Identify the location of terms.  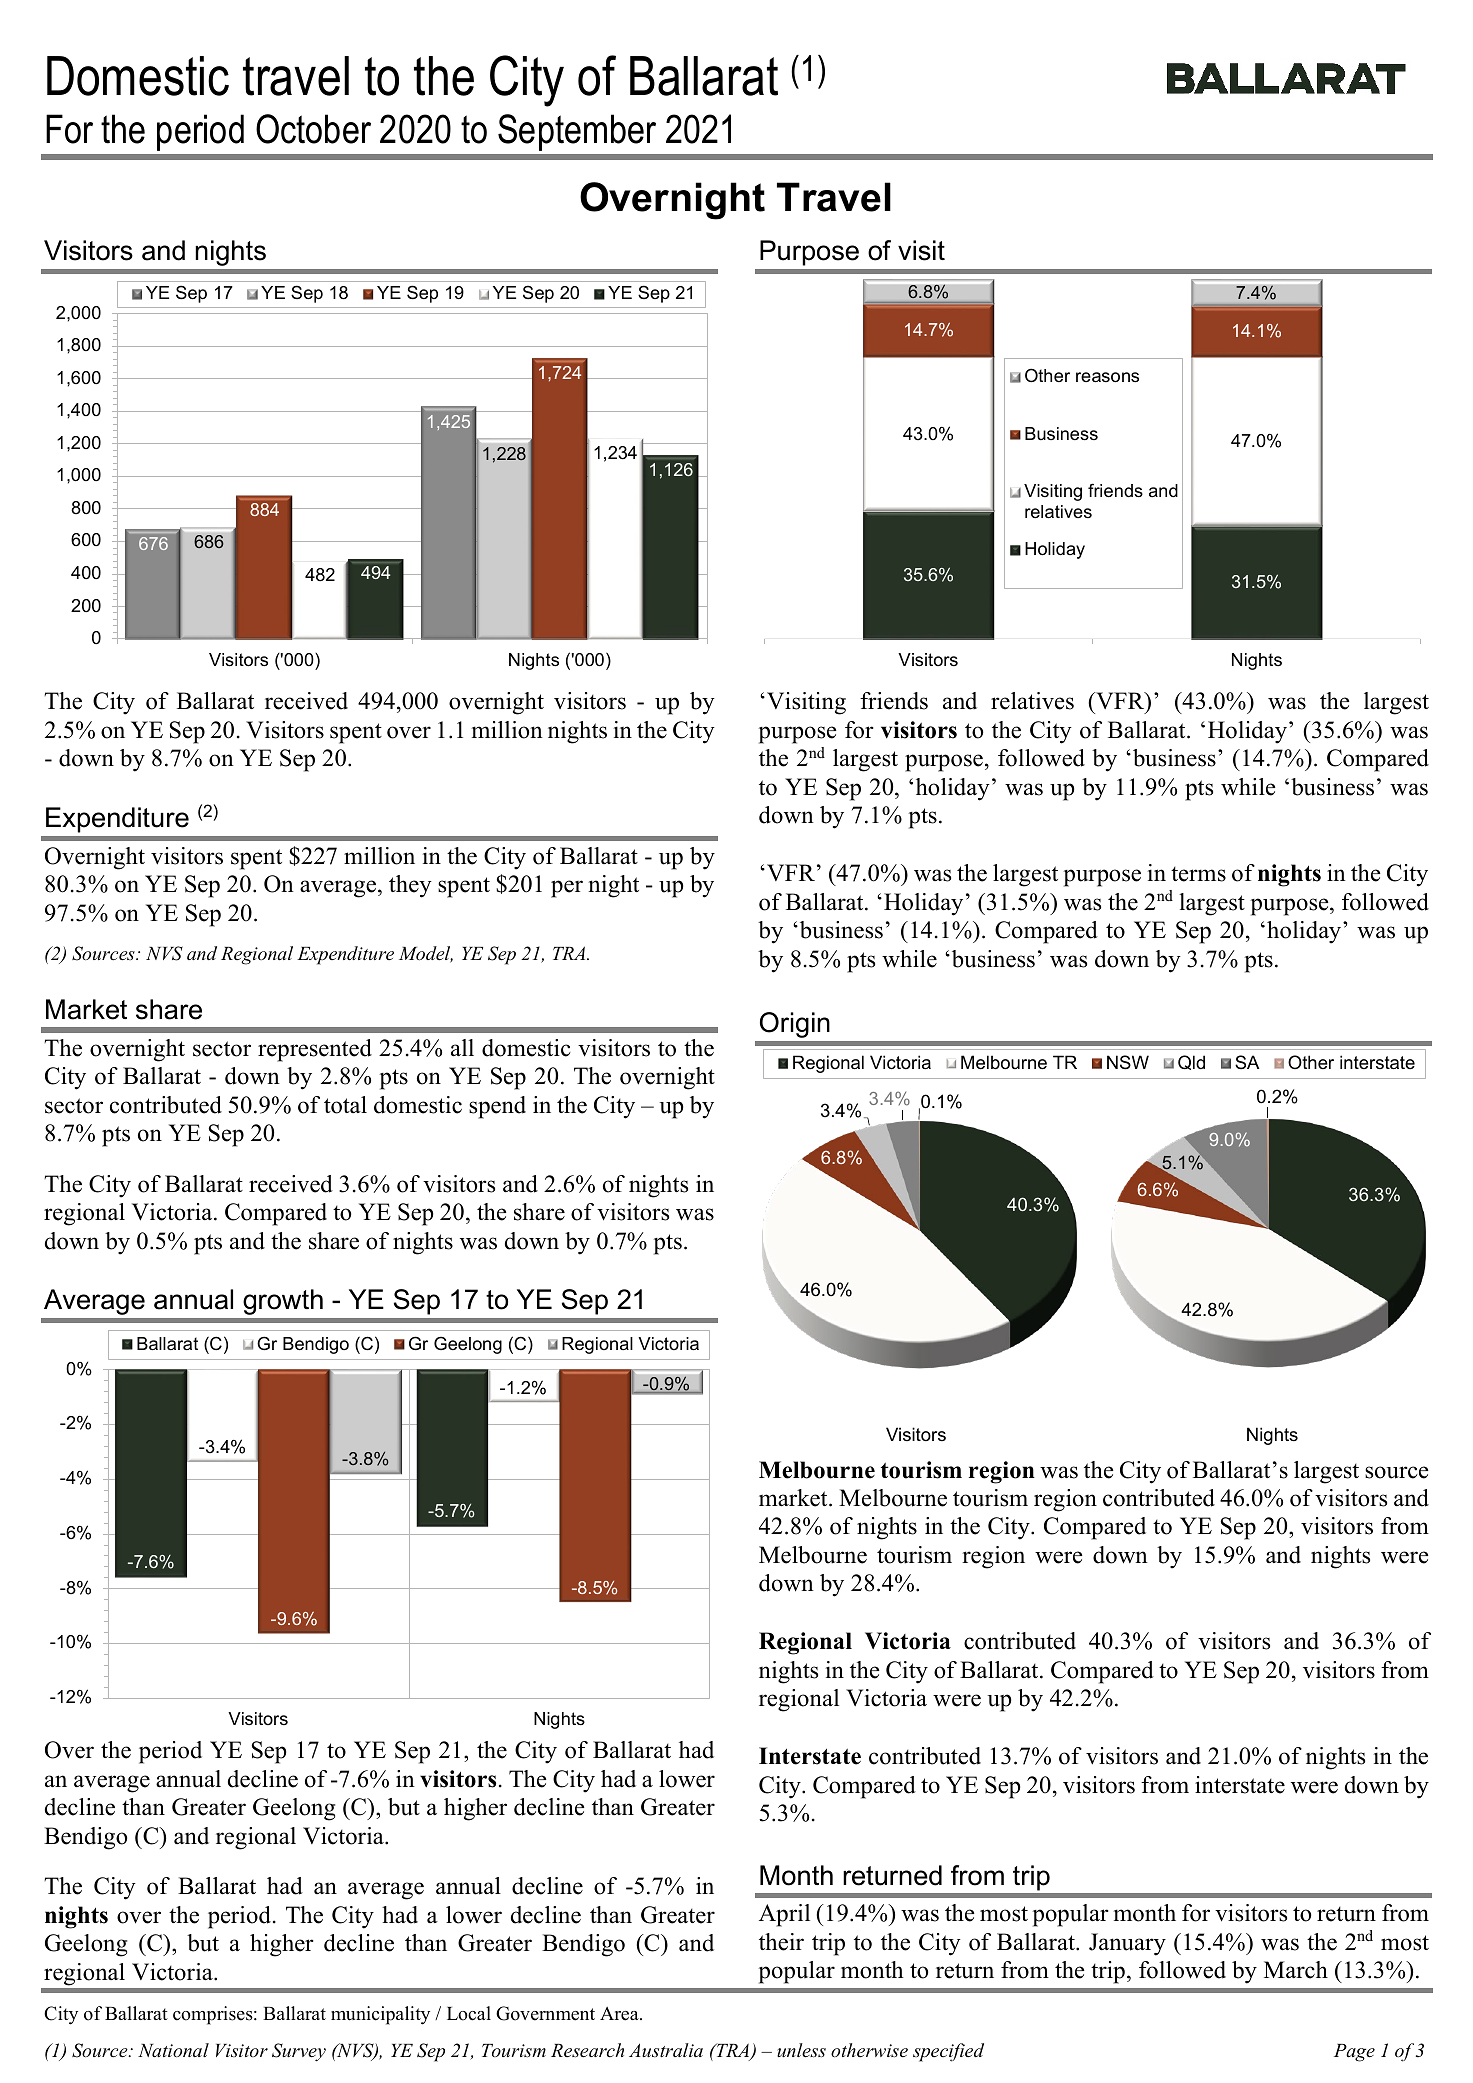
(1198, 874).
